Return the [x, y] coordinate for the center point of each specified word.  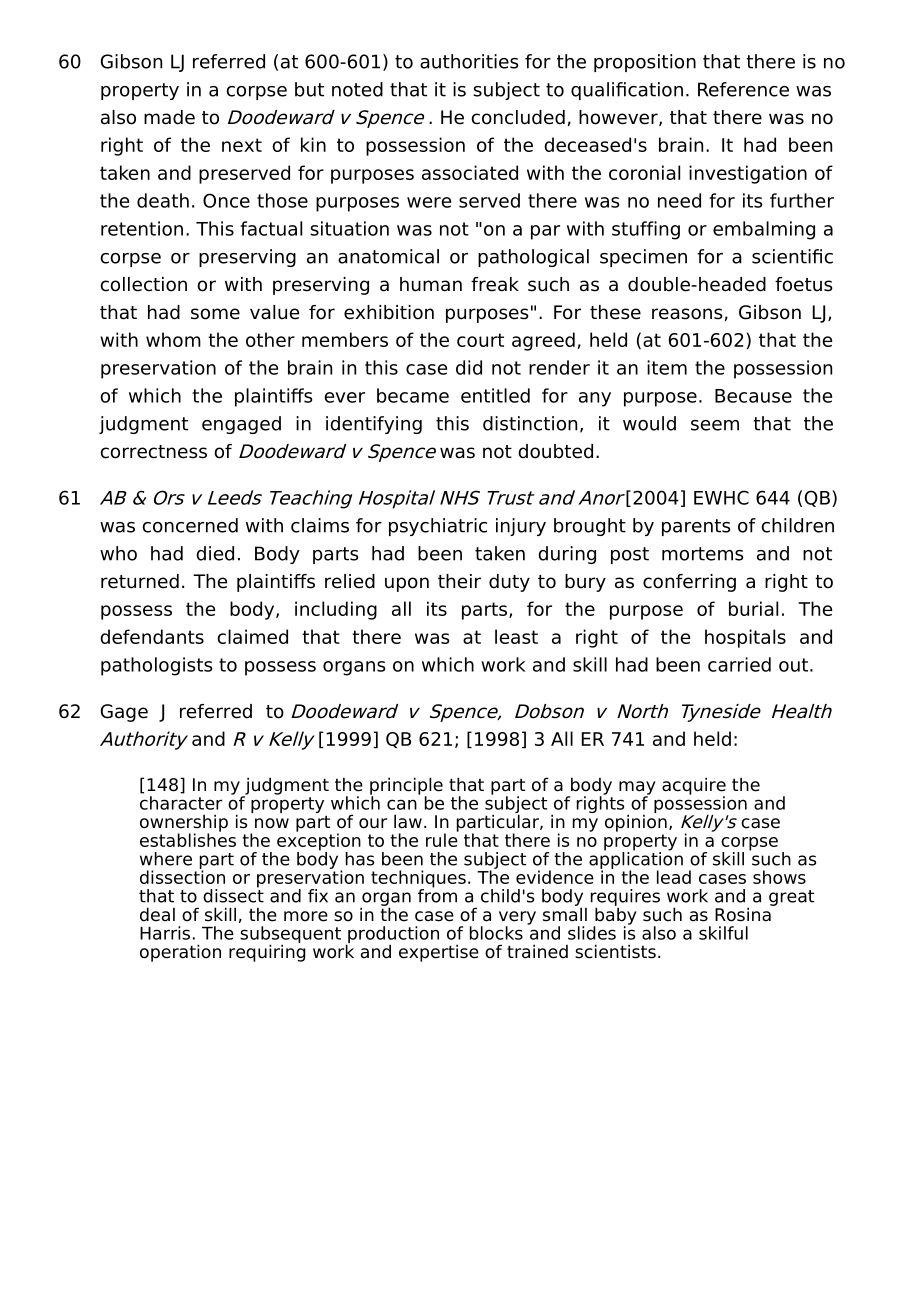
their [459, 581]
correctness [154, 452]
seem [715, 425]
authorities [469, 61]
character [181, 803]
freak [495, 284]
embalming [764, 230]
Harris [165, 933]
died [215, 553]
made [169, 117]
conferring [689, 583]
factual [271, 228]
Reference [743, 89]
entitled [495, 395]
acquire [694, 787]
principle [406, 787]
